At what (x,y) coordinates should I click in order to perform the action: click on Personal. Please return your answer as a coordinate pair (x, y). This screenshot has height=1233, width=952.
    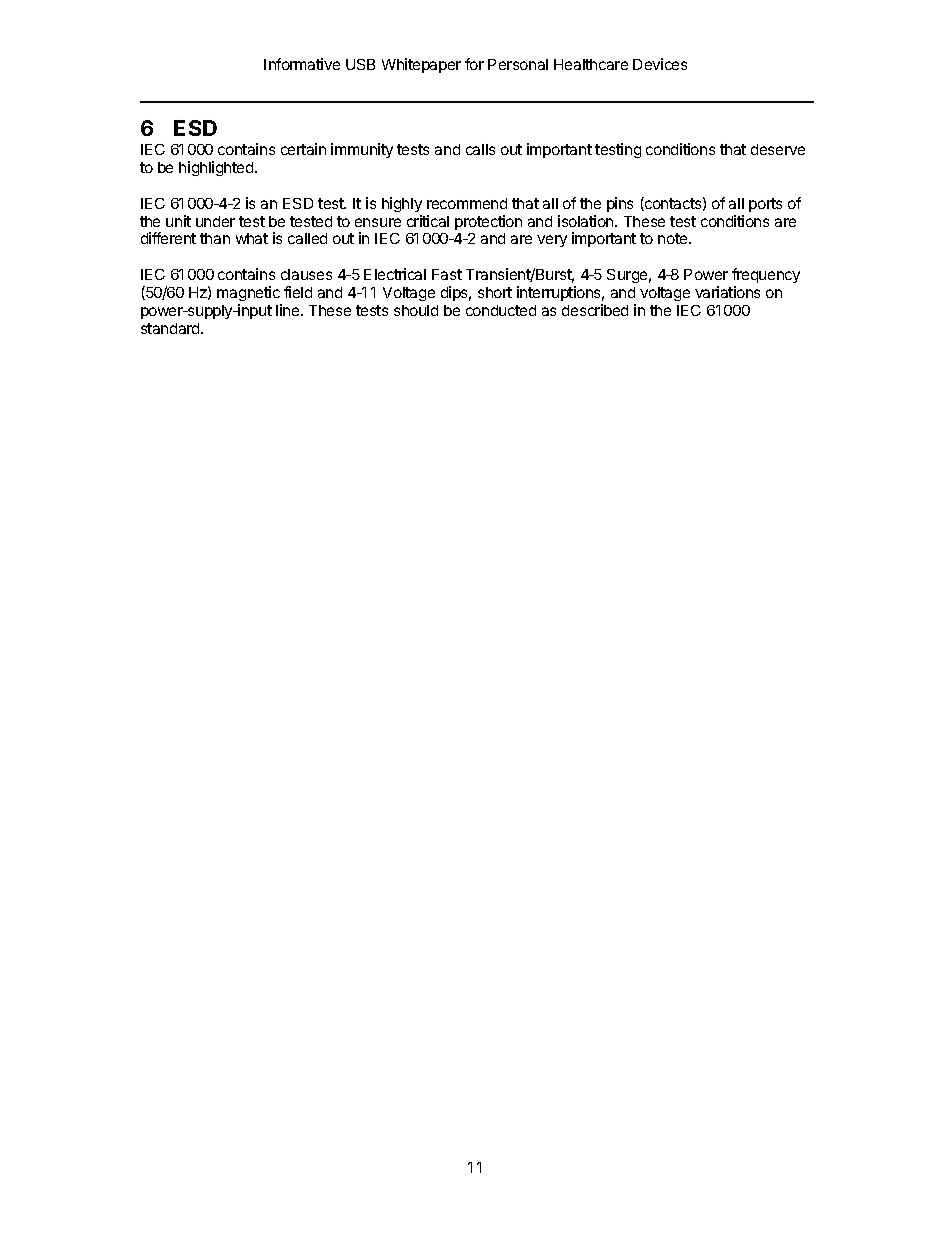
    Looking at the image, I should click on (518, 64).
